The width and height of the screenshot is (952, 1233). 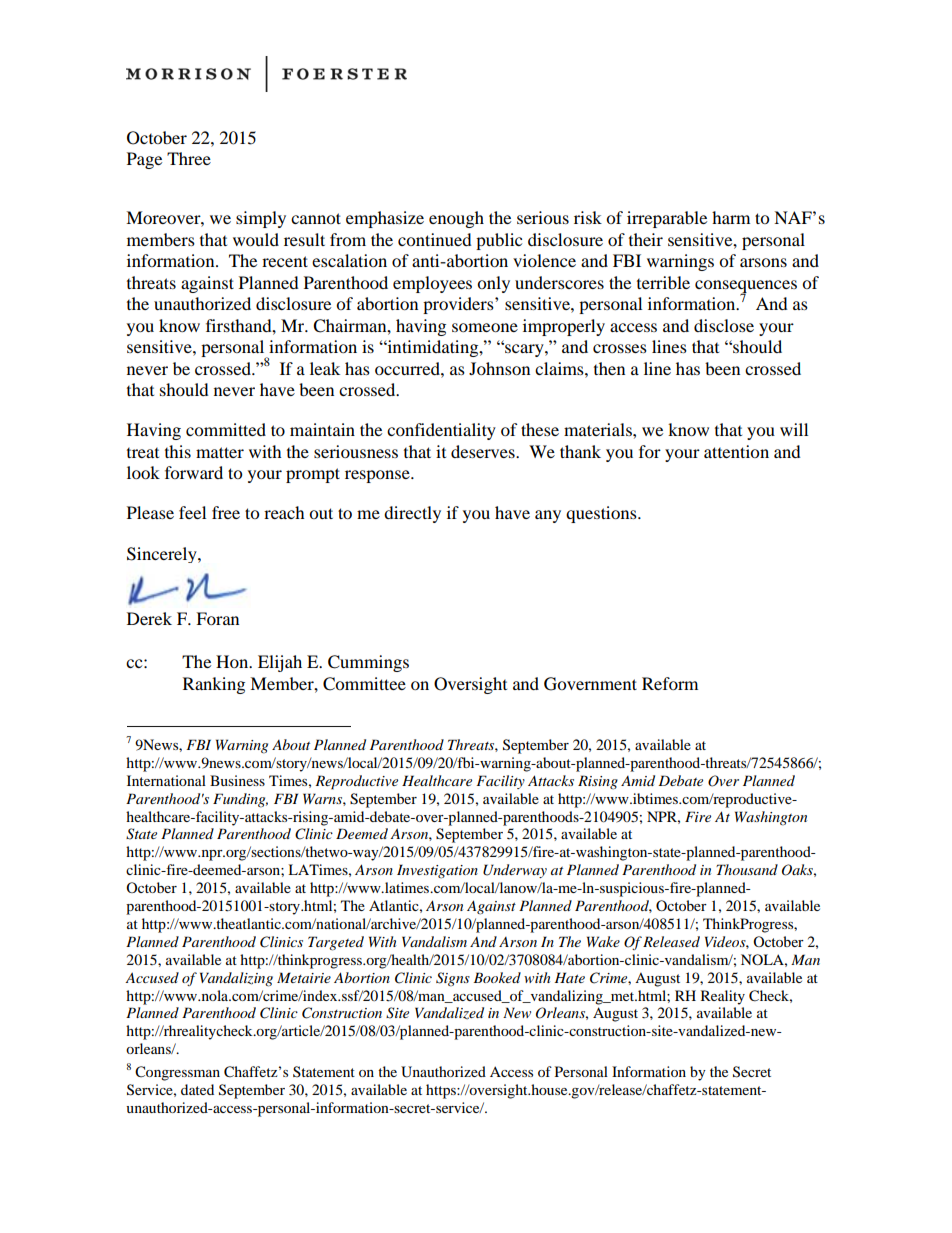 What do you see at coordinates (197, 1089) in the screenshot?
I see `dated` at bounding box center [197, 1089].
